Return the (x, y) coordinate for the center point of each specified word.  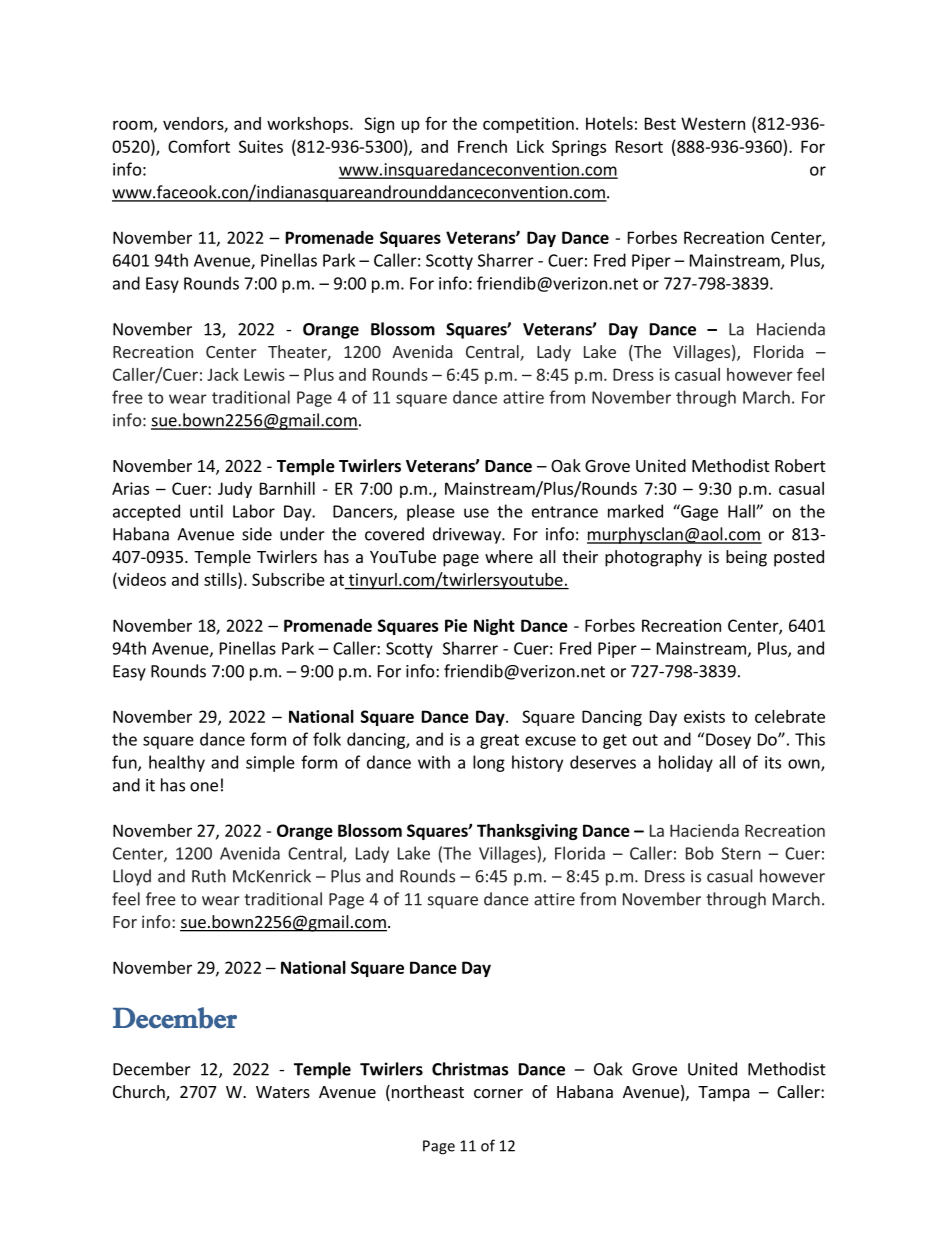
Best (660, 123)
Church (140, 1093)
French (482, 146)
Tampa (724, 1094)
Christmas (470, 1069)
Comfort (199, 146)
